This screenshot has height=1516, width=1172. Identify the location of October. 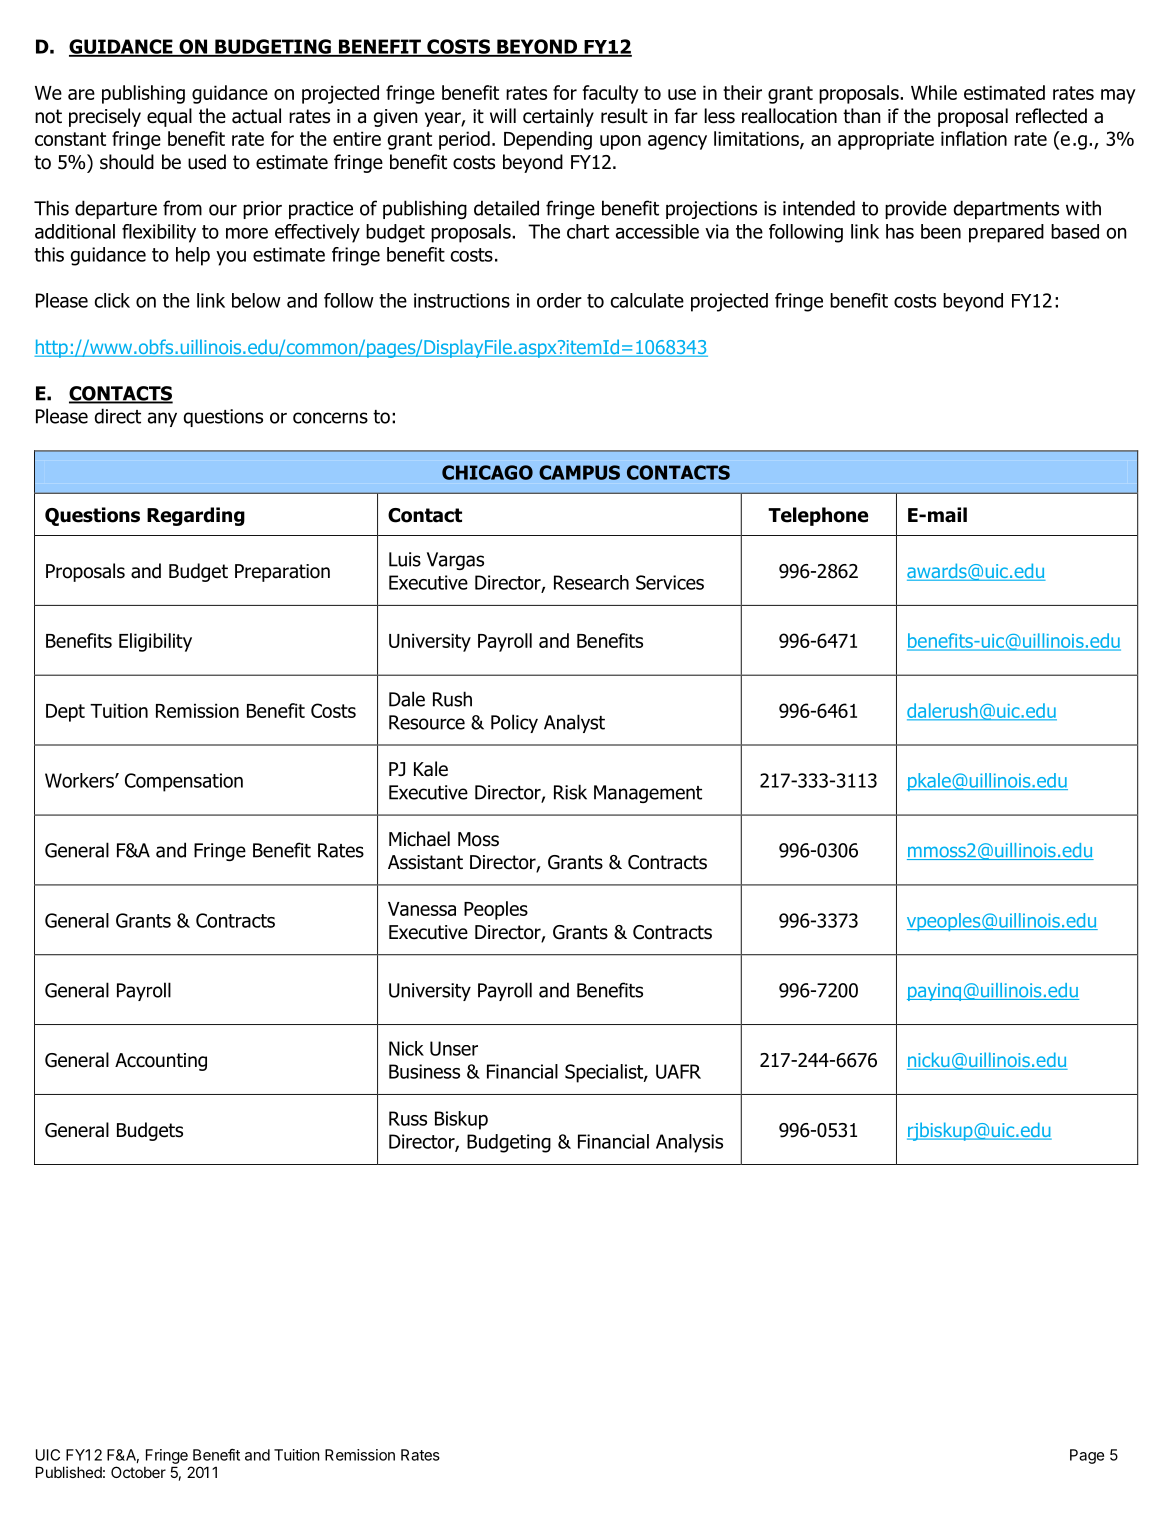
(138, 1472).
